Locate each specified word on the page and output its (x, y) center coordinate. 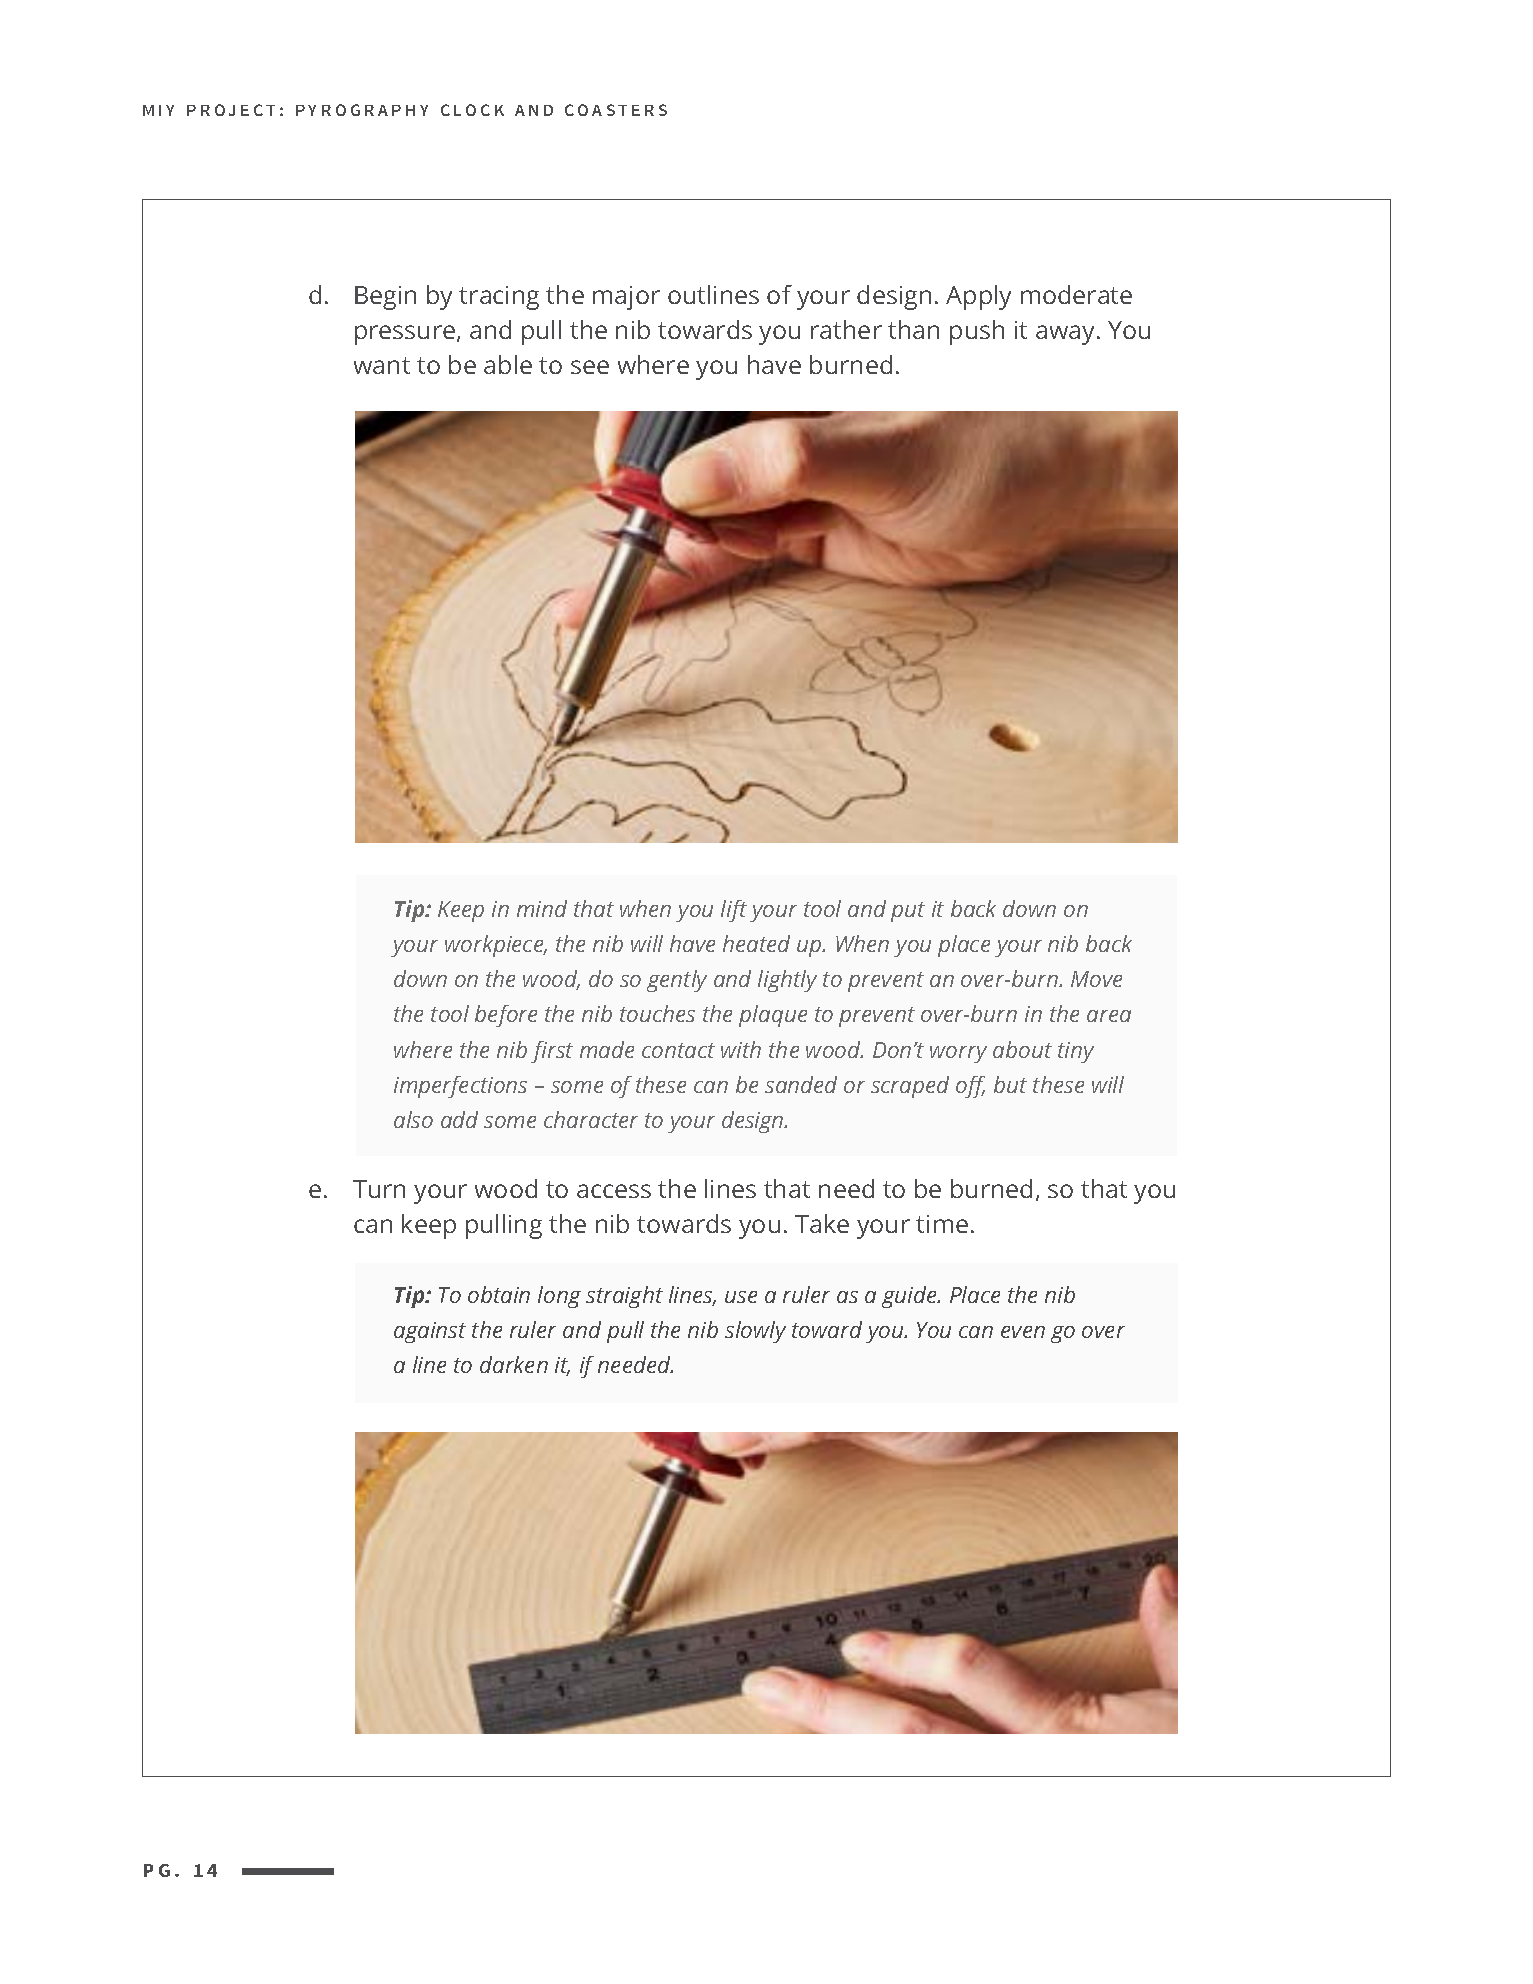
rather (846, 329)
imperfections (460, 1087)
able (508, 364)
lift (734, 911)
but (1010, 1084)
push (977, 332)
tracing (499, 298)
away (1065, 335)
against (430, 1332)
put (908, 912)
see (590, 367)
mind (542, 908)
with (741, 1049)
